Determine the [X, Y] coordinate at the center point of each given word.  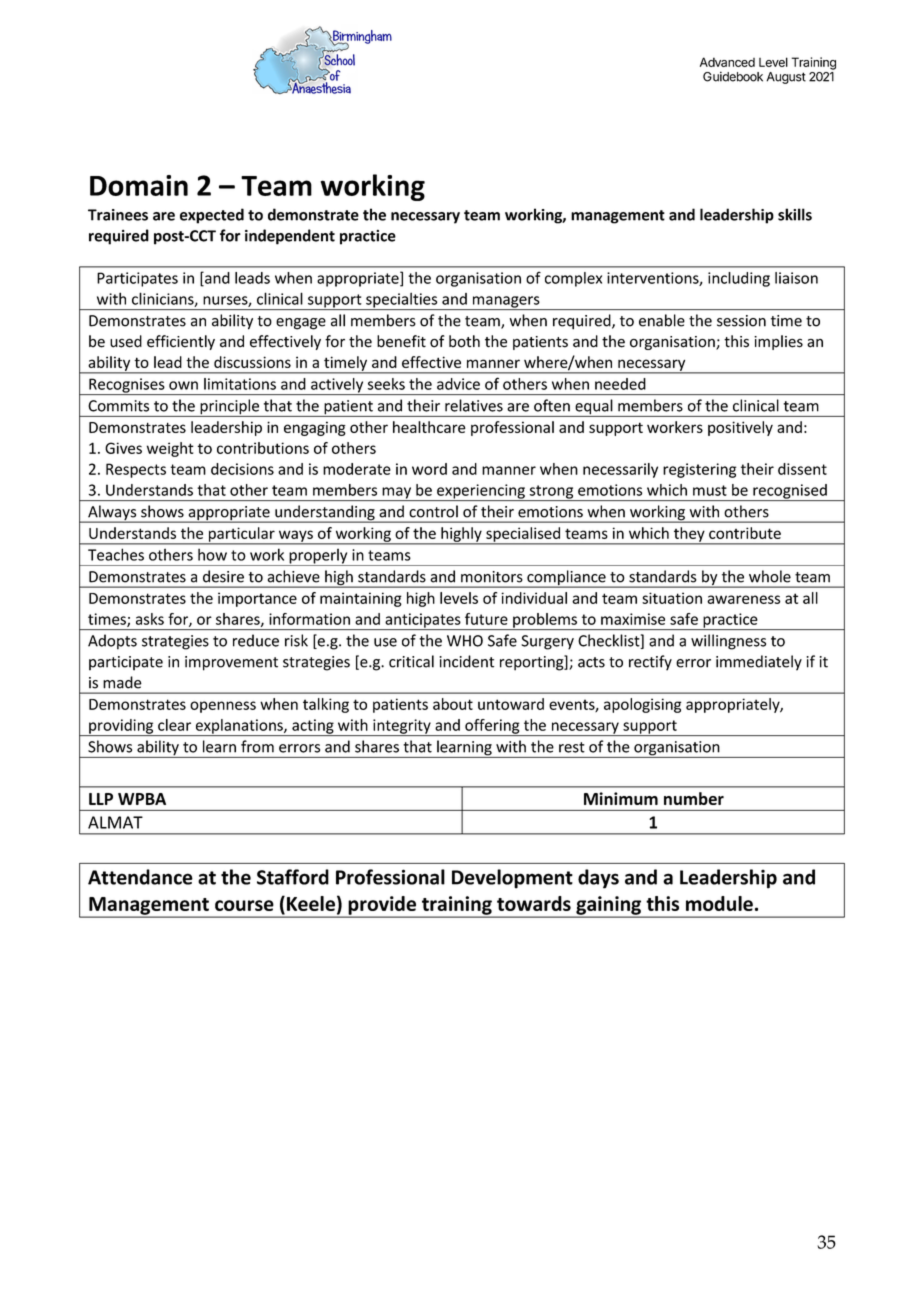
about [453, 704]
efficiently [181, 342]
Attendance [140, 877]
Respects [136, 470]
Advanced [727, 62]
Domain [139, 185]
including [739, 279]
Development [512, 879]
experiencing [481, 492]
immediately [759, 663]
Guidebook [733, 76]
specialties [402, 301]
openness [223, 707]
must [710, 490]
